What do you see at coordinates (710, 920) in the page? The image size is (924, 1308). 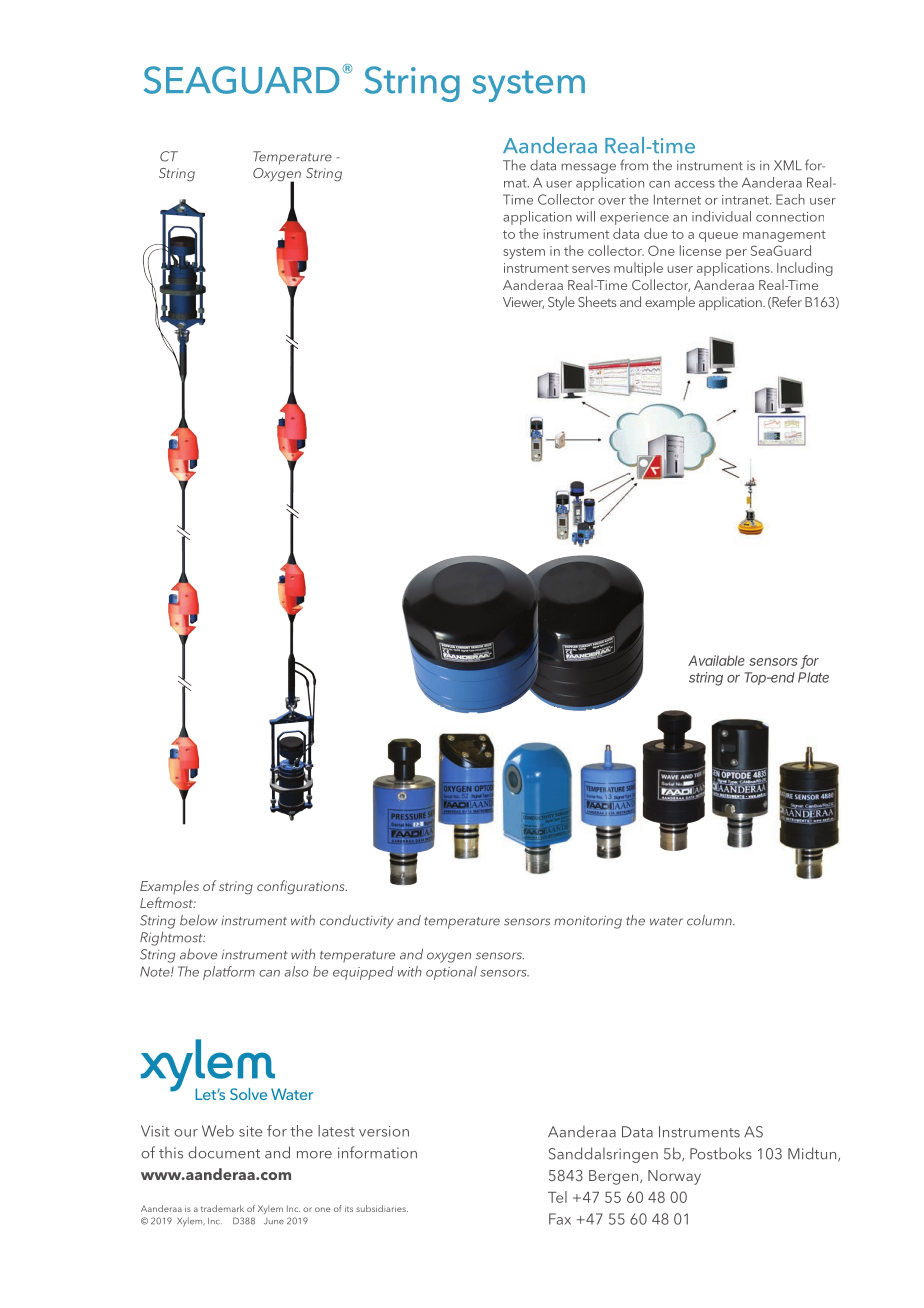 I see `column` at bounding box center [710, 920].
